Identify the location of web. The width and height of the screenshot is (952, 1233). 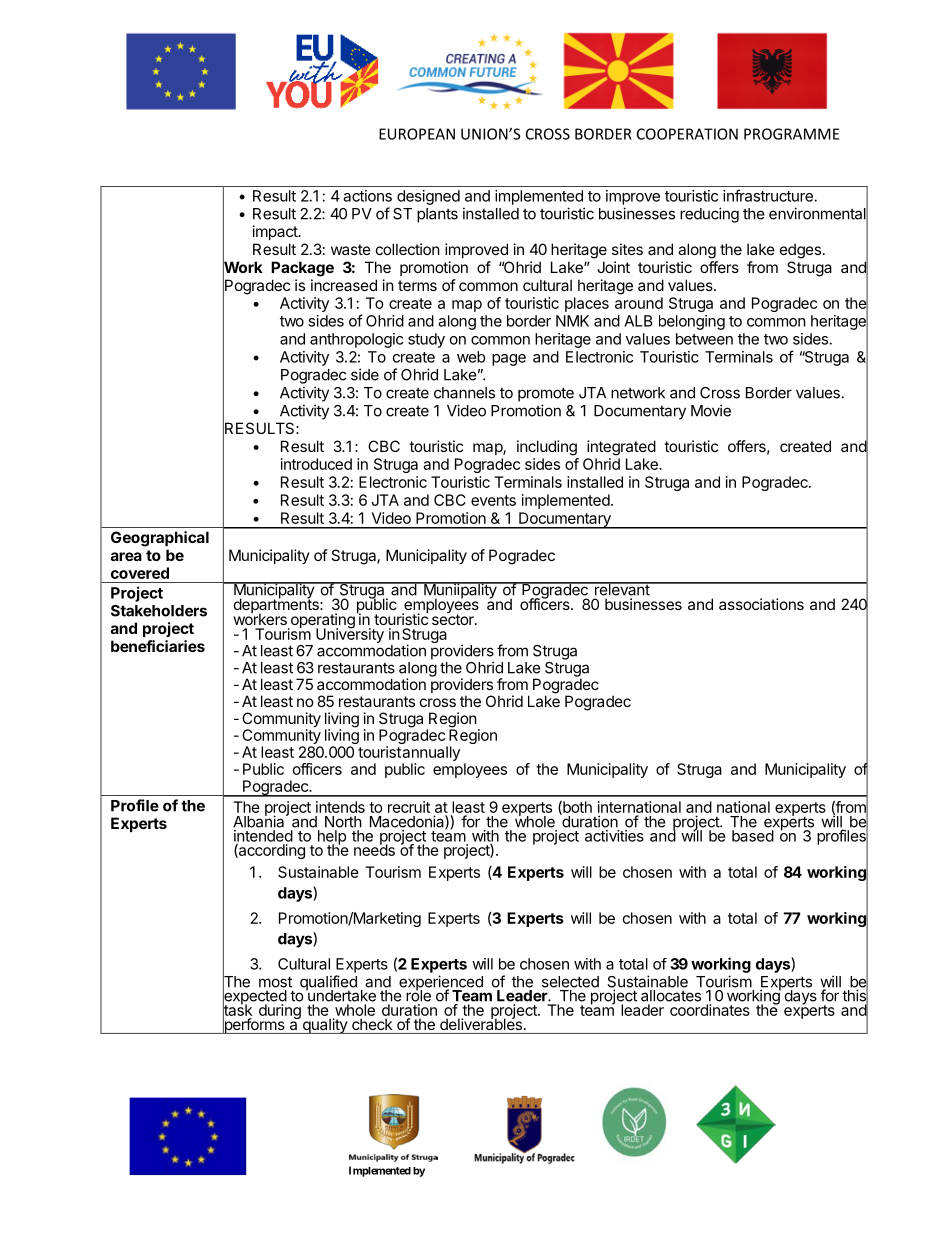
(471, 357).
